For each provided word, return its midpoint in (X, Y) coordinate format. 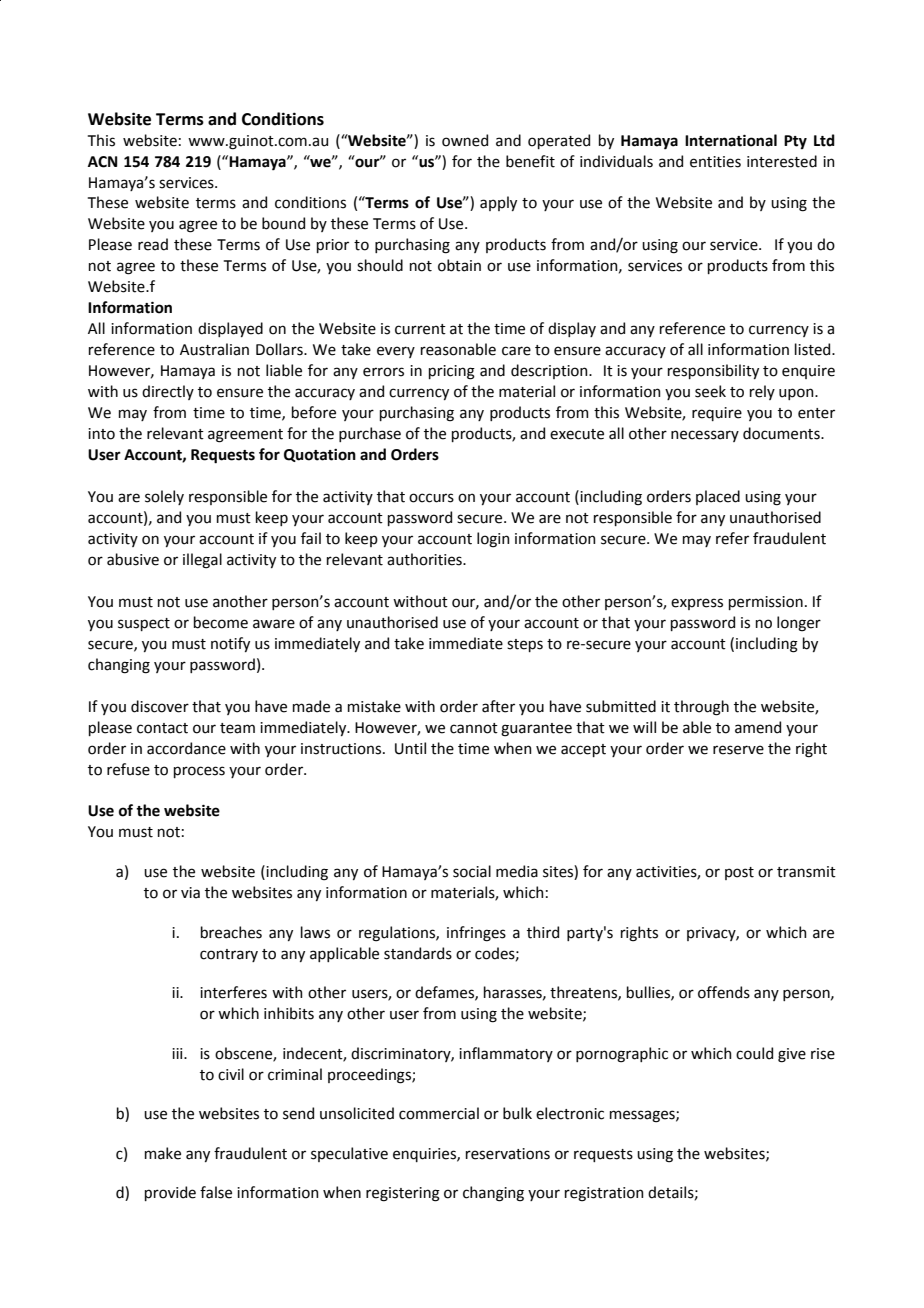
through (701, 708)
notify (230, 644)
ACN (102, 162)
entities (715, 162)
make (163, 1153)
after (498, 706)
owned (465, 140)
